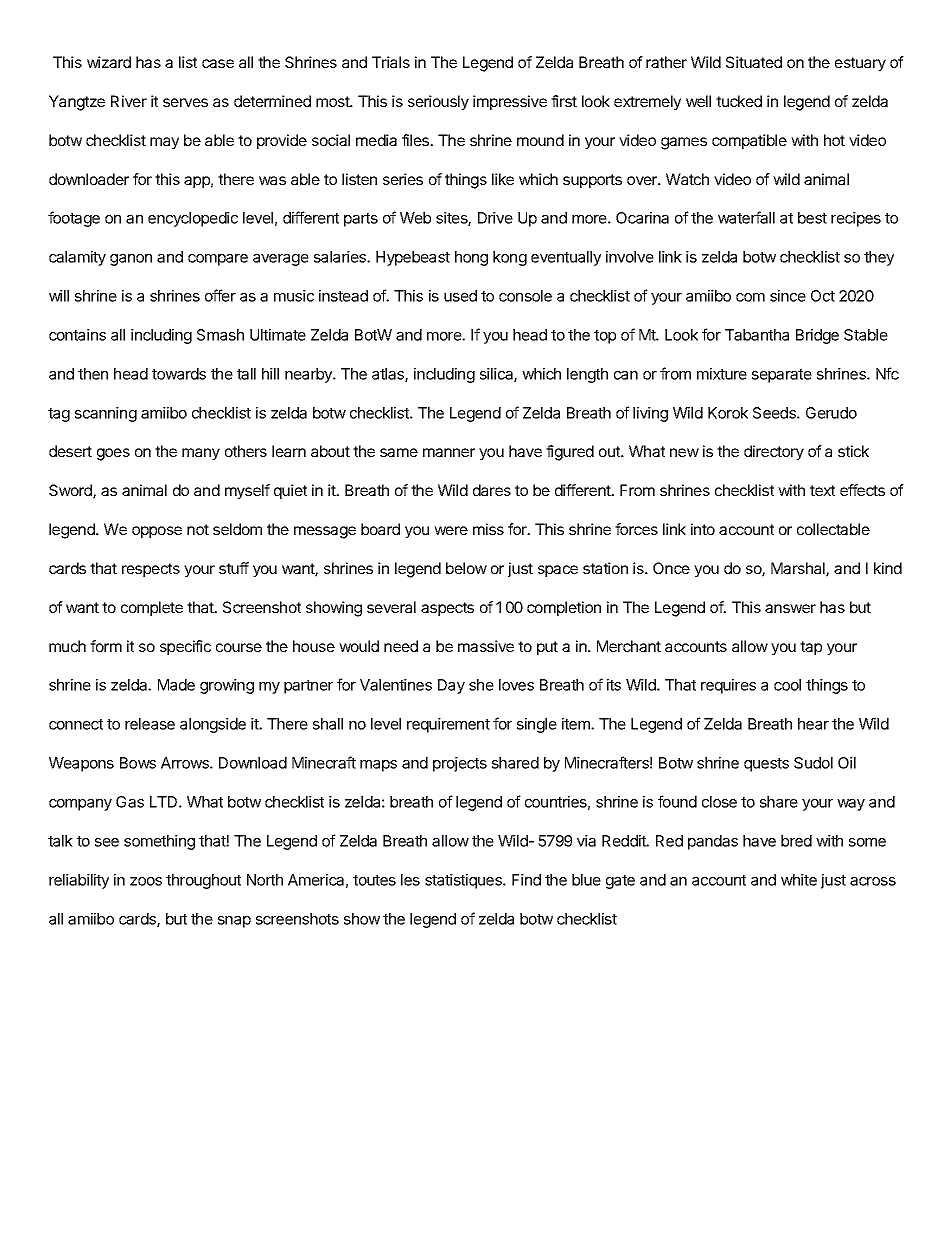  I want to click on zoos, so click(146, 881).
